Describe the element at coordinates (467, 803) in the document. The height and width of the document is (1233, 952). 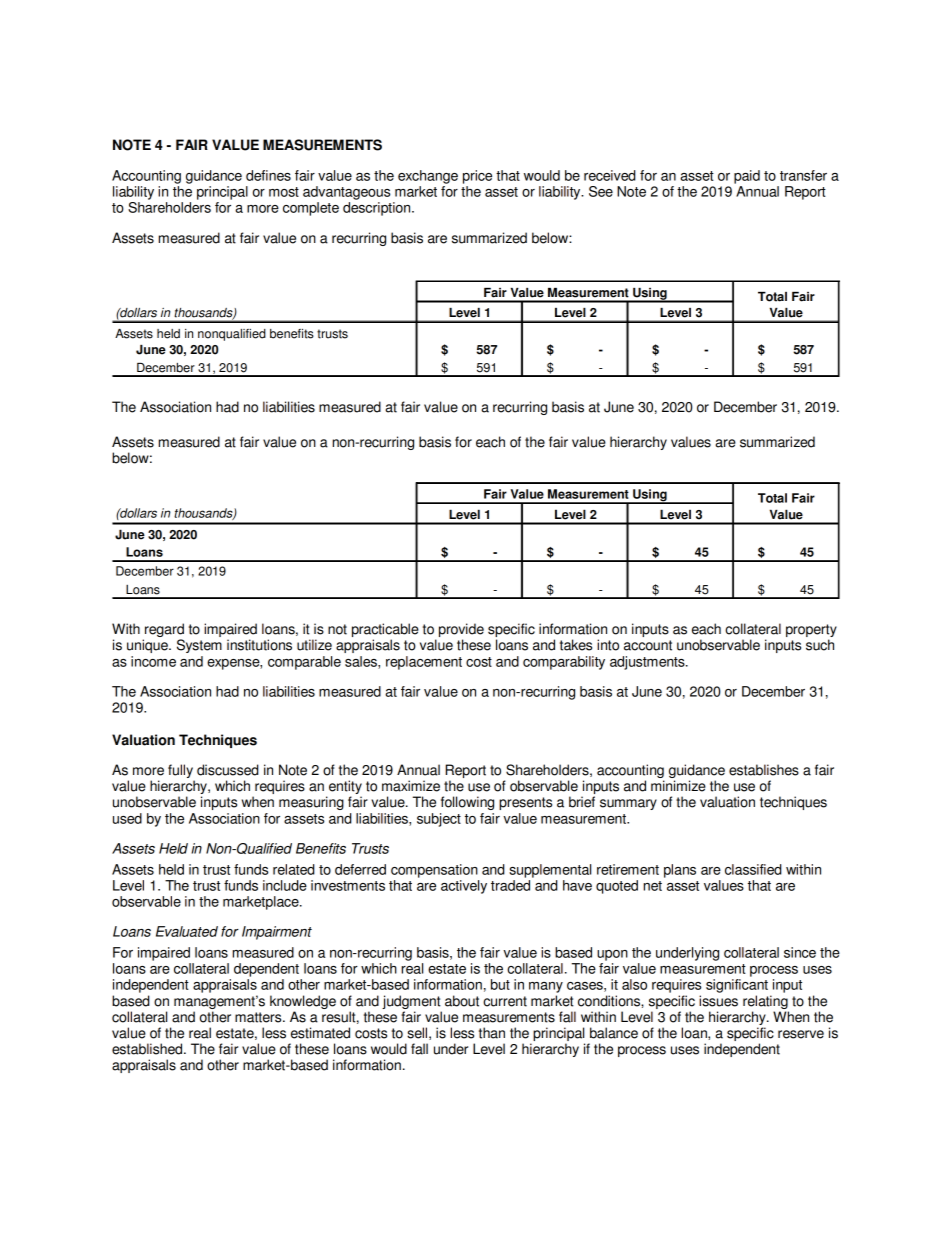
I see `following` at that location.
